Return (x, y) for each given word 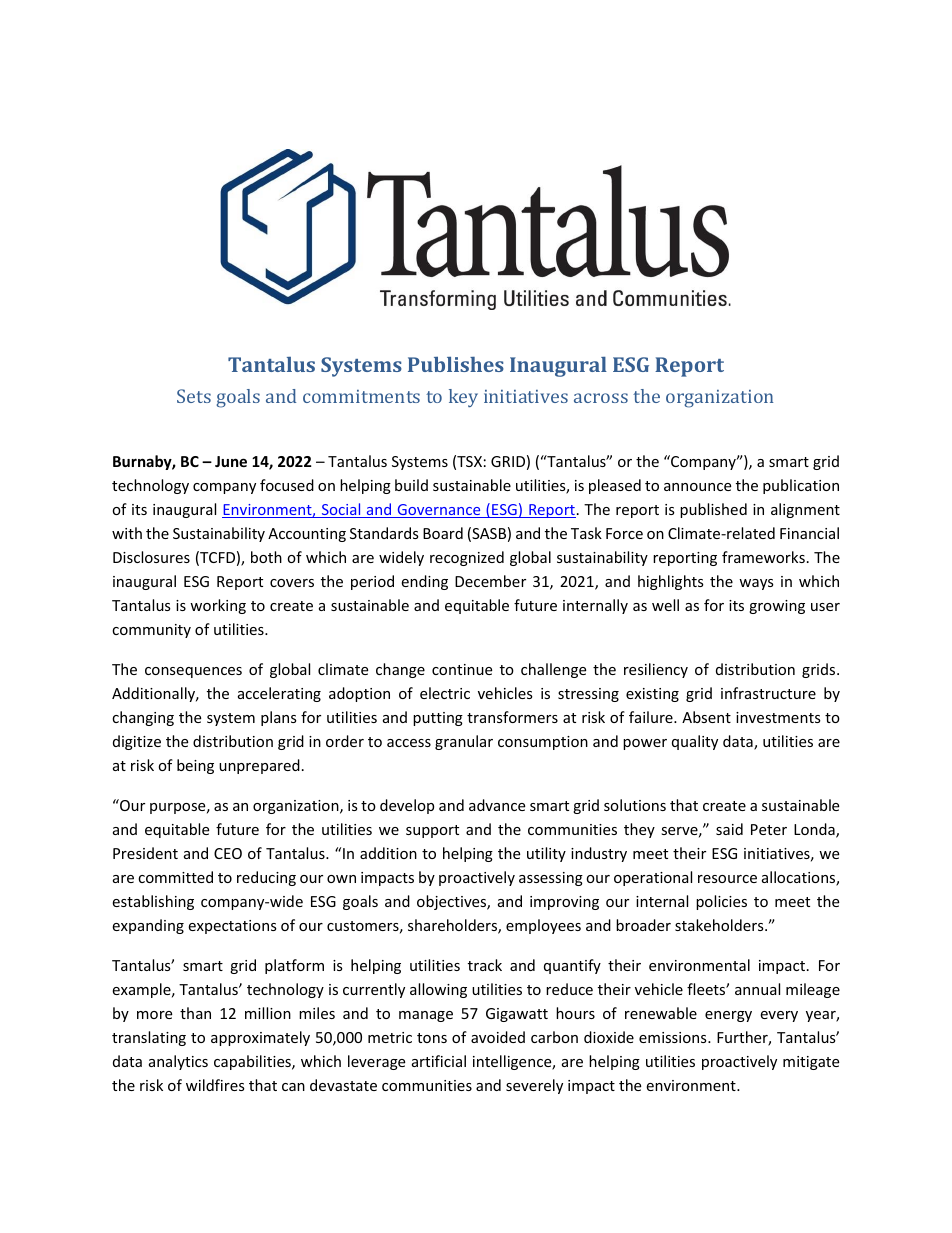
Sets (194, 396)
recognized (467, 558)
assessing (551, 879)
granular (464, 742)
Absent (706, 717)
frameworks (763, 557)
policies (721, 902)
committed (175, 877)
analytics (178, 1062)
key (463, 398)
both (266, 557)
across (601, 398)
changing (143, 718)
